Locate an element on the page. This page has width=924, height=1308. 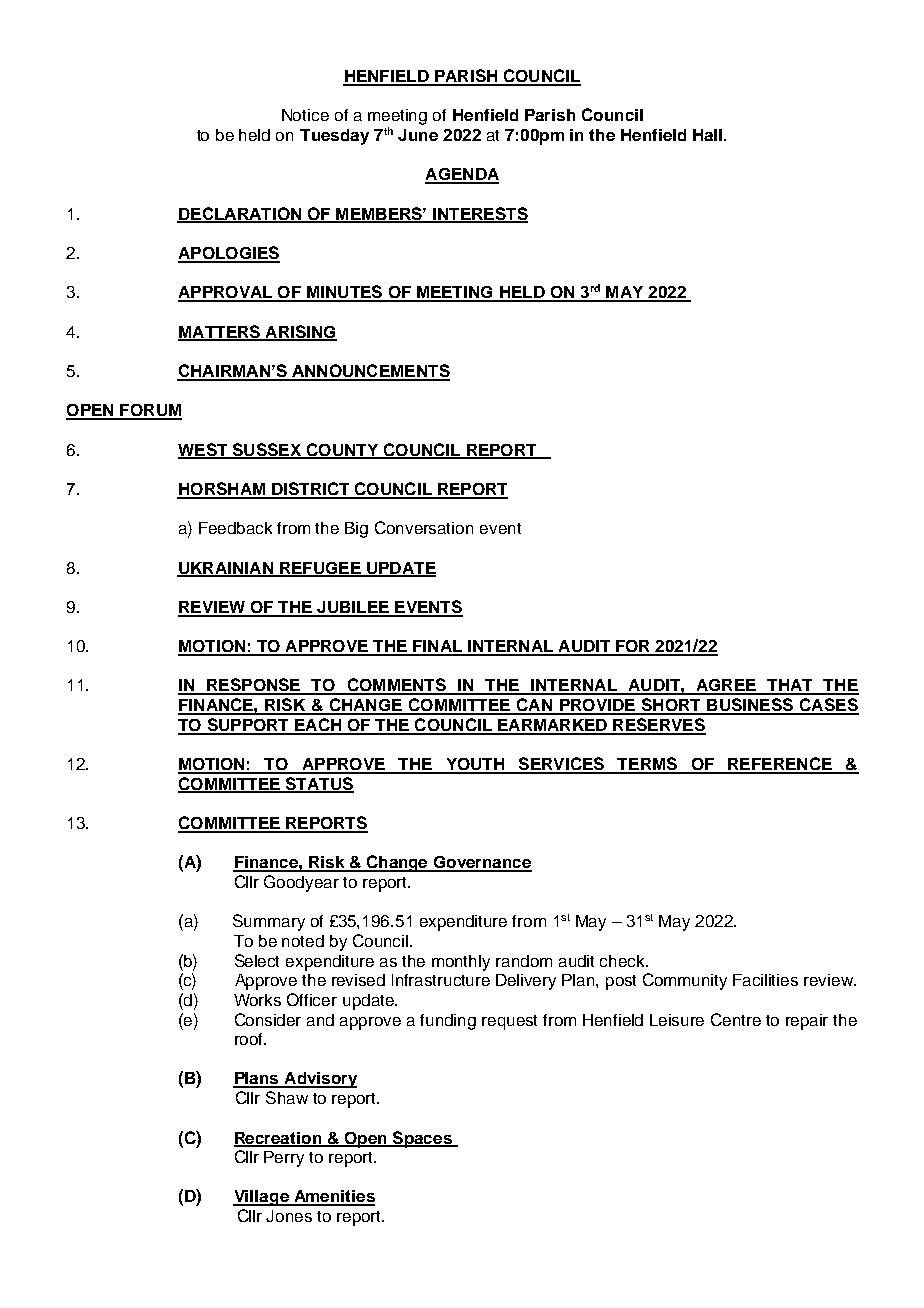
Facilities is located at coordinates (765, 980).
